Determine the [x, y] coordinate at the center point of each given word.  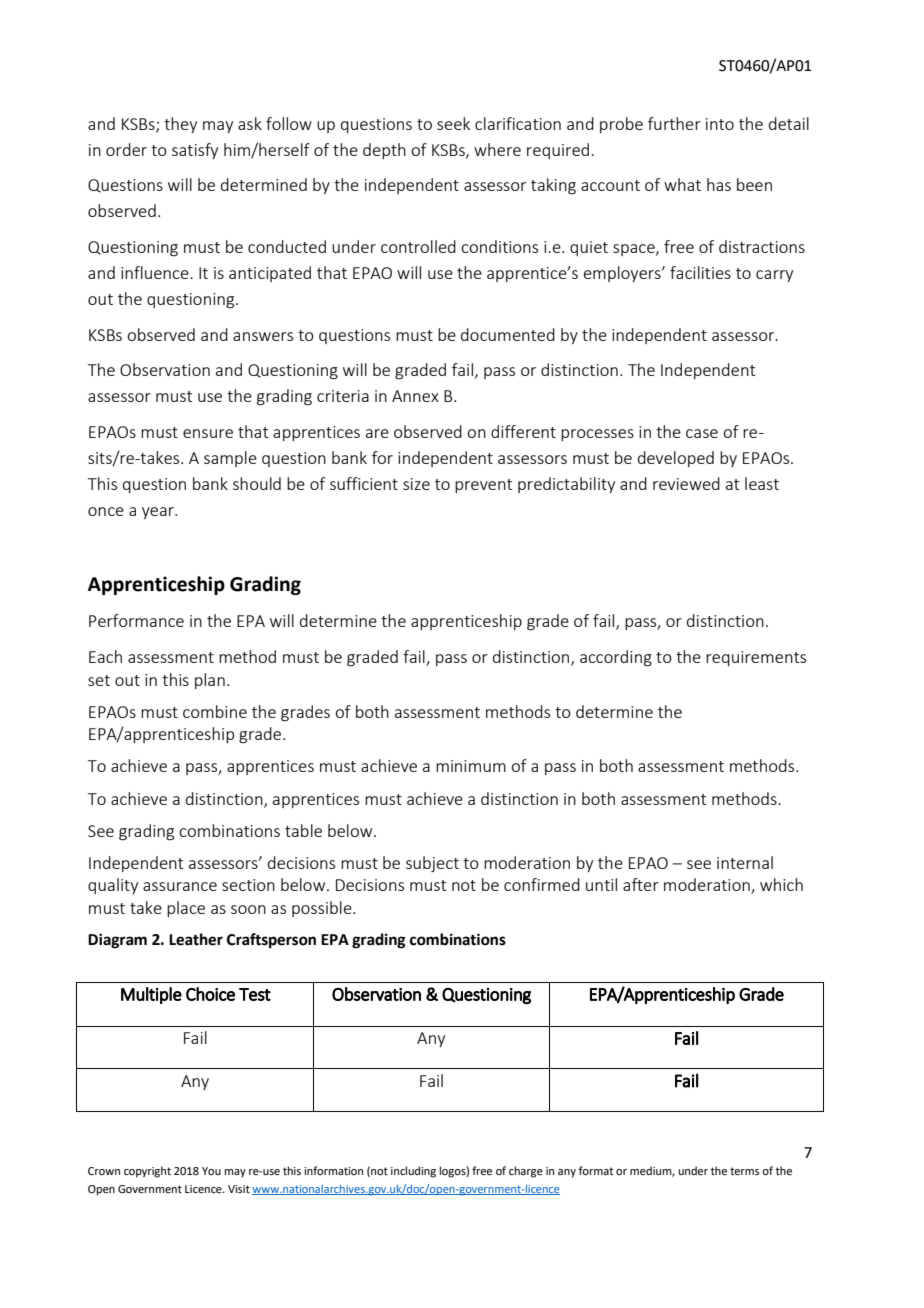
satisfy [195, 151]
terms [744, 1171]
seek [453, 123]
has [719, 184]
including [413, 1172]
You [211, 1171]
